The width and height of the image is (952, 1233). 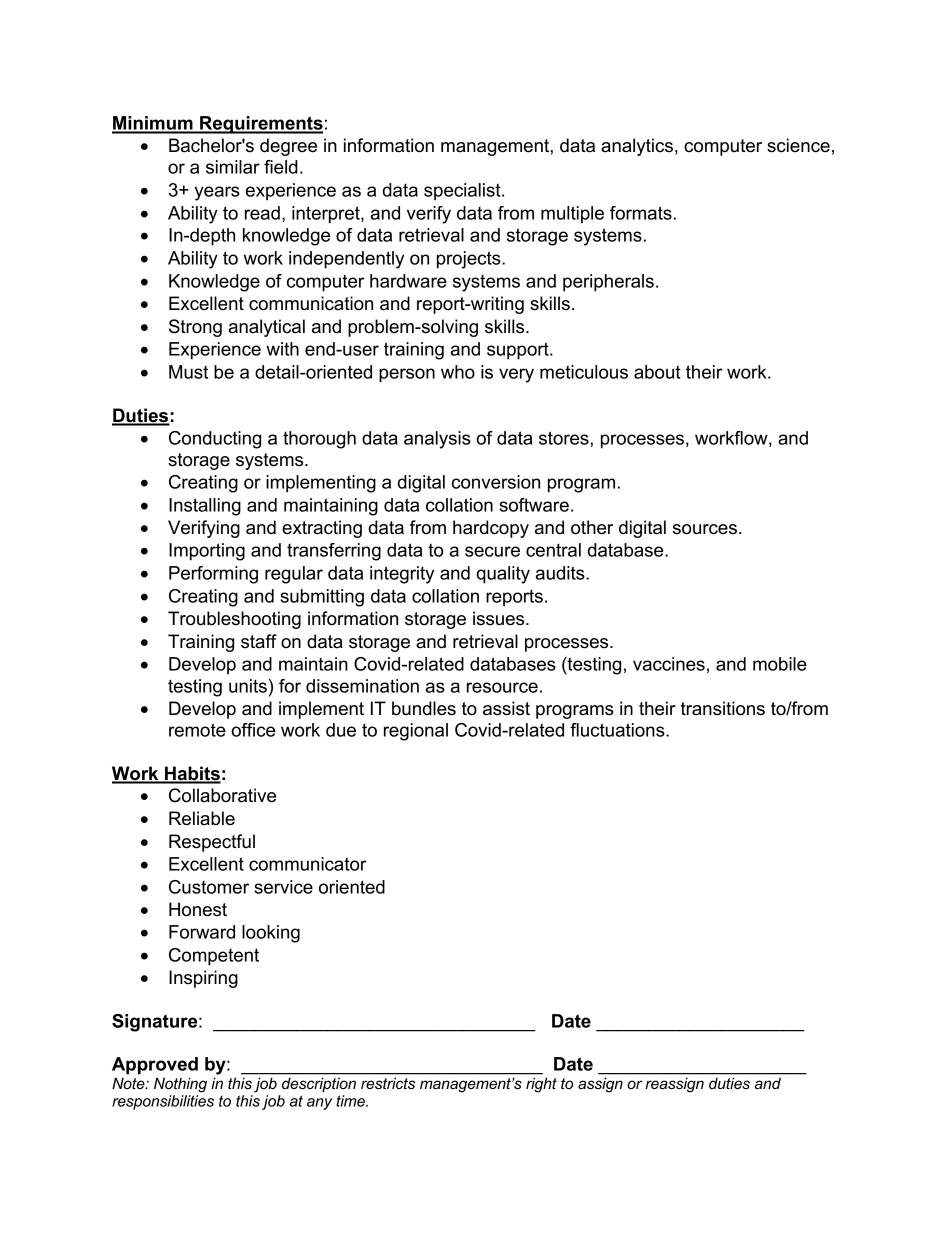 I want to click on time, so click(x=351, y=1101).
